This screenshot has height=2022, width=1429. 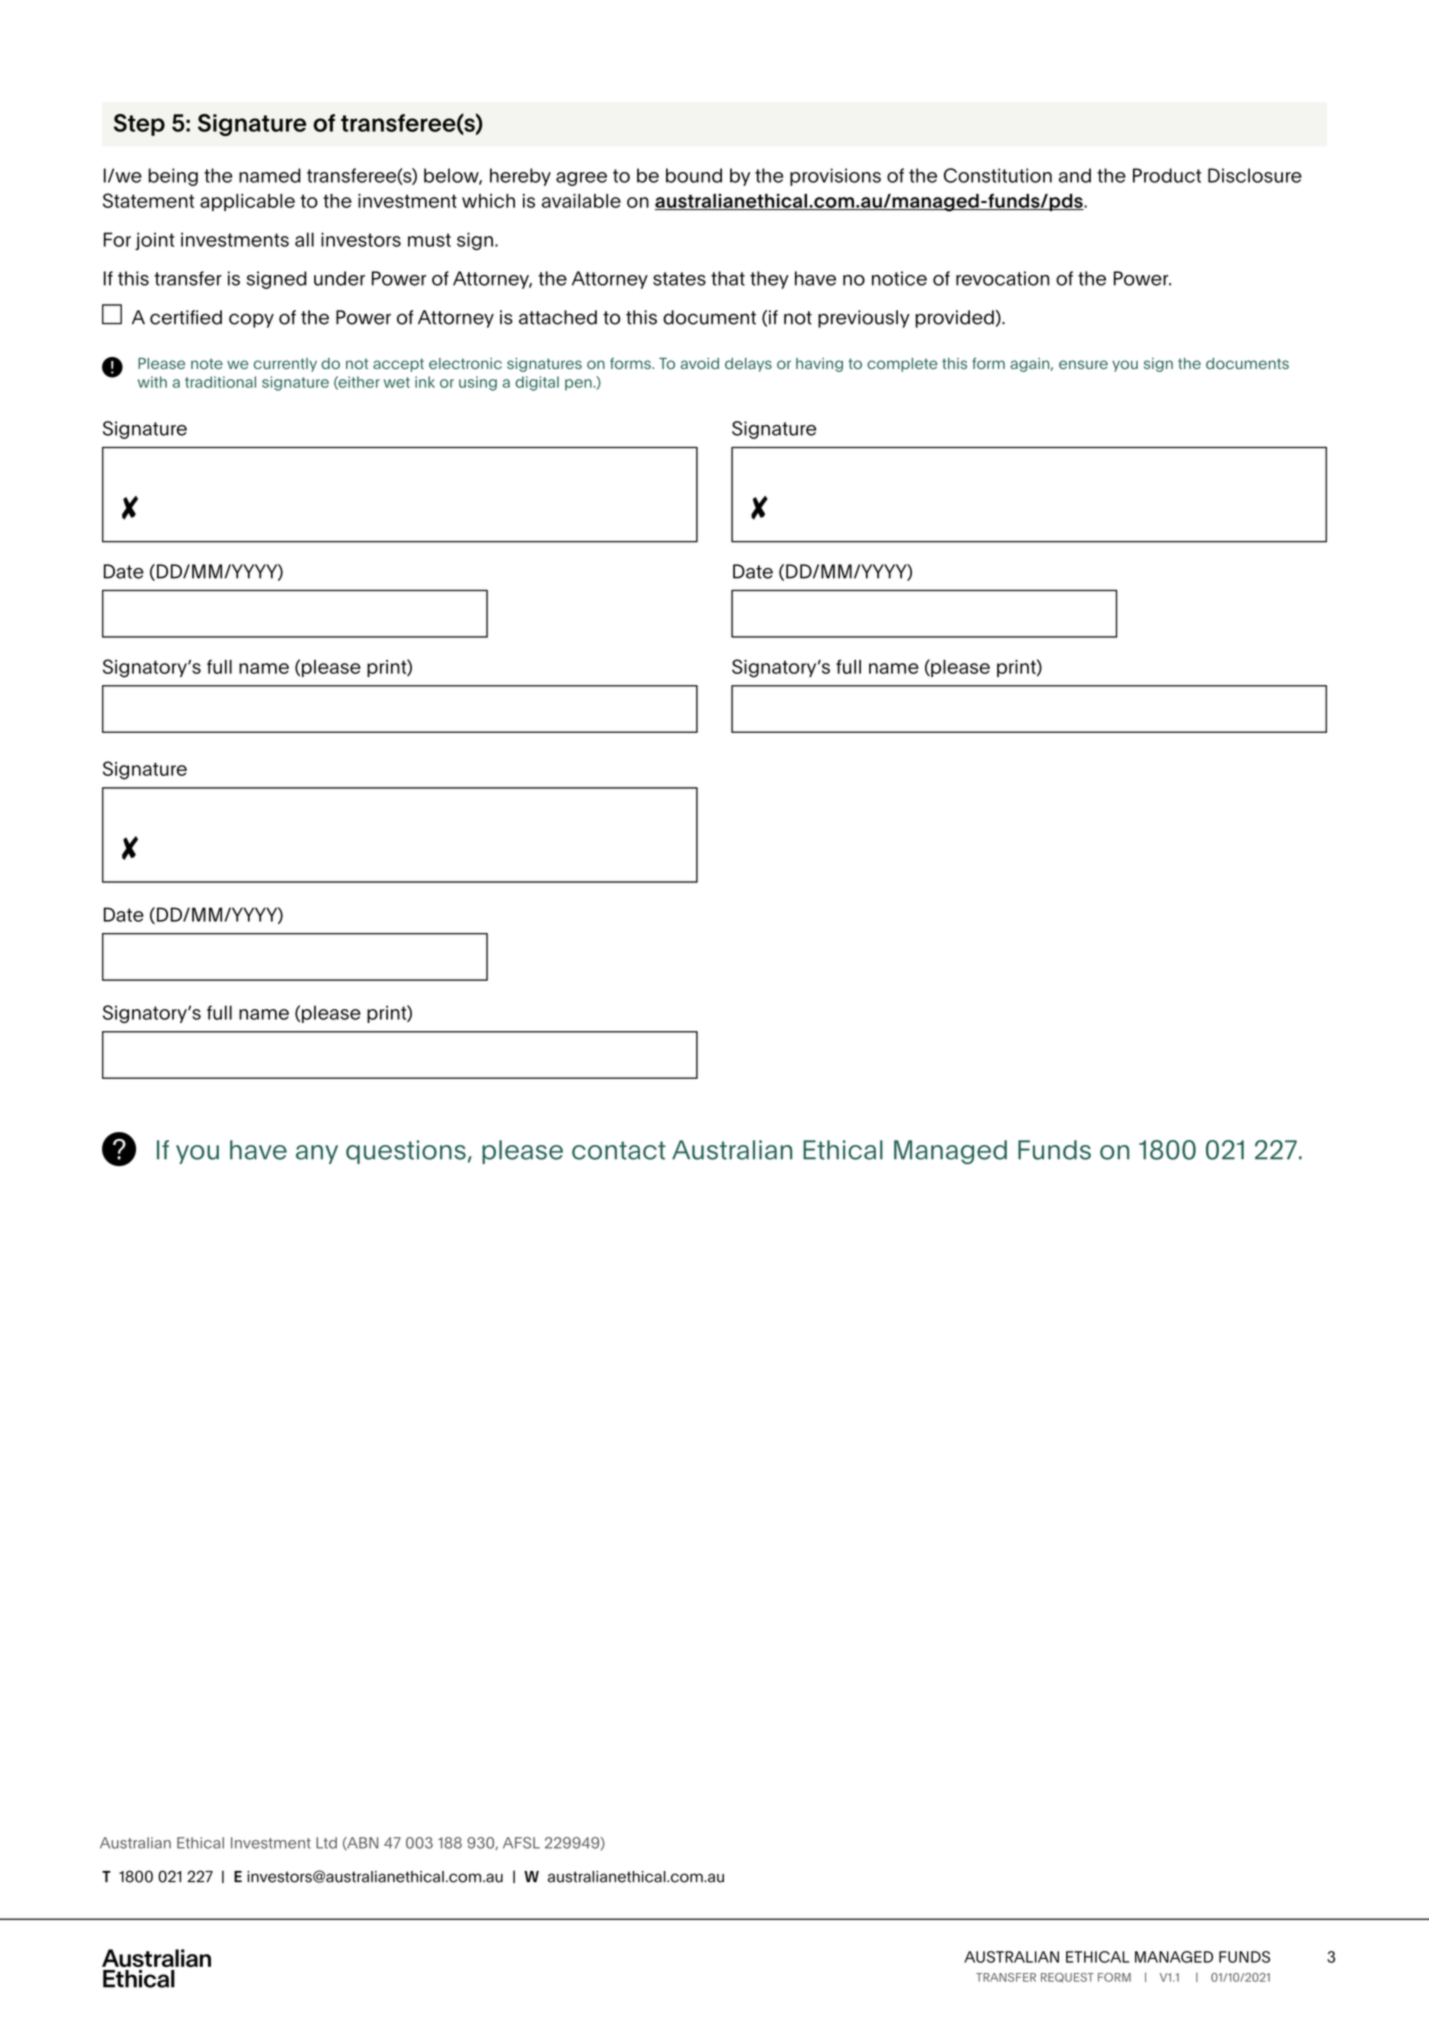 What do you see at coordinates (619, 1150) in the screenshot?
I see `contact` at bounding box center [619, 1150].
